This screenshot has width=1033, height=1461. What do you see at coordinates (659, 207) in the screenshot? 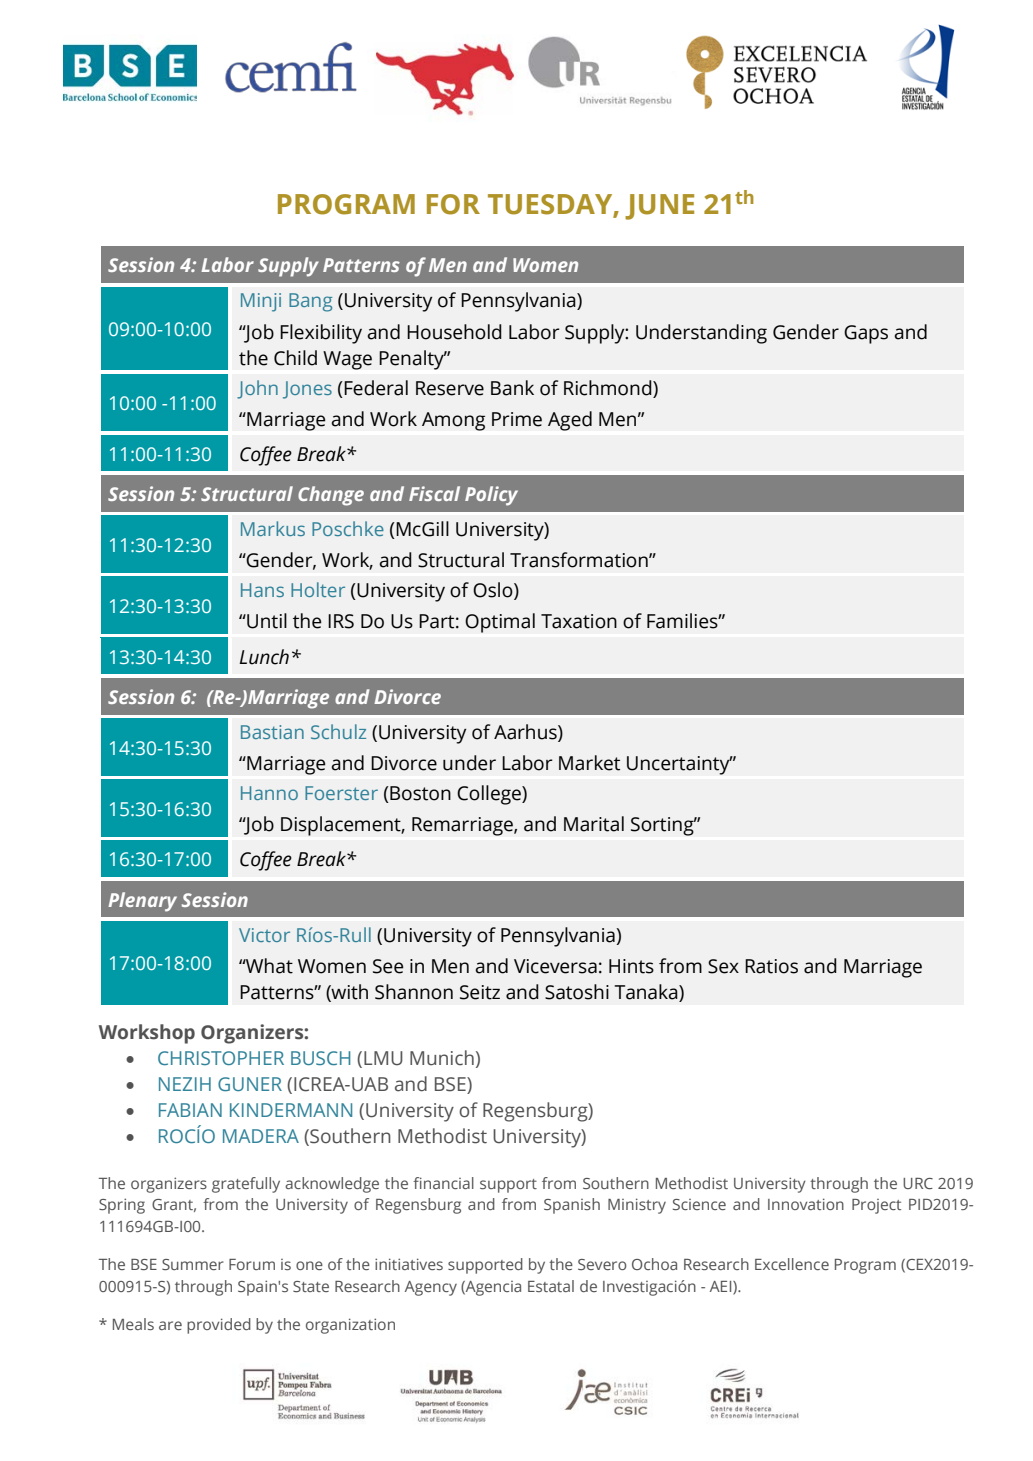
I see `JUNE` at bounding box center [659, 207].
